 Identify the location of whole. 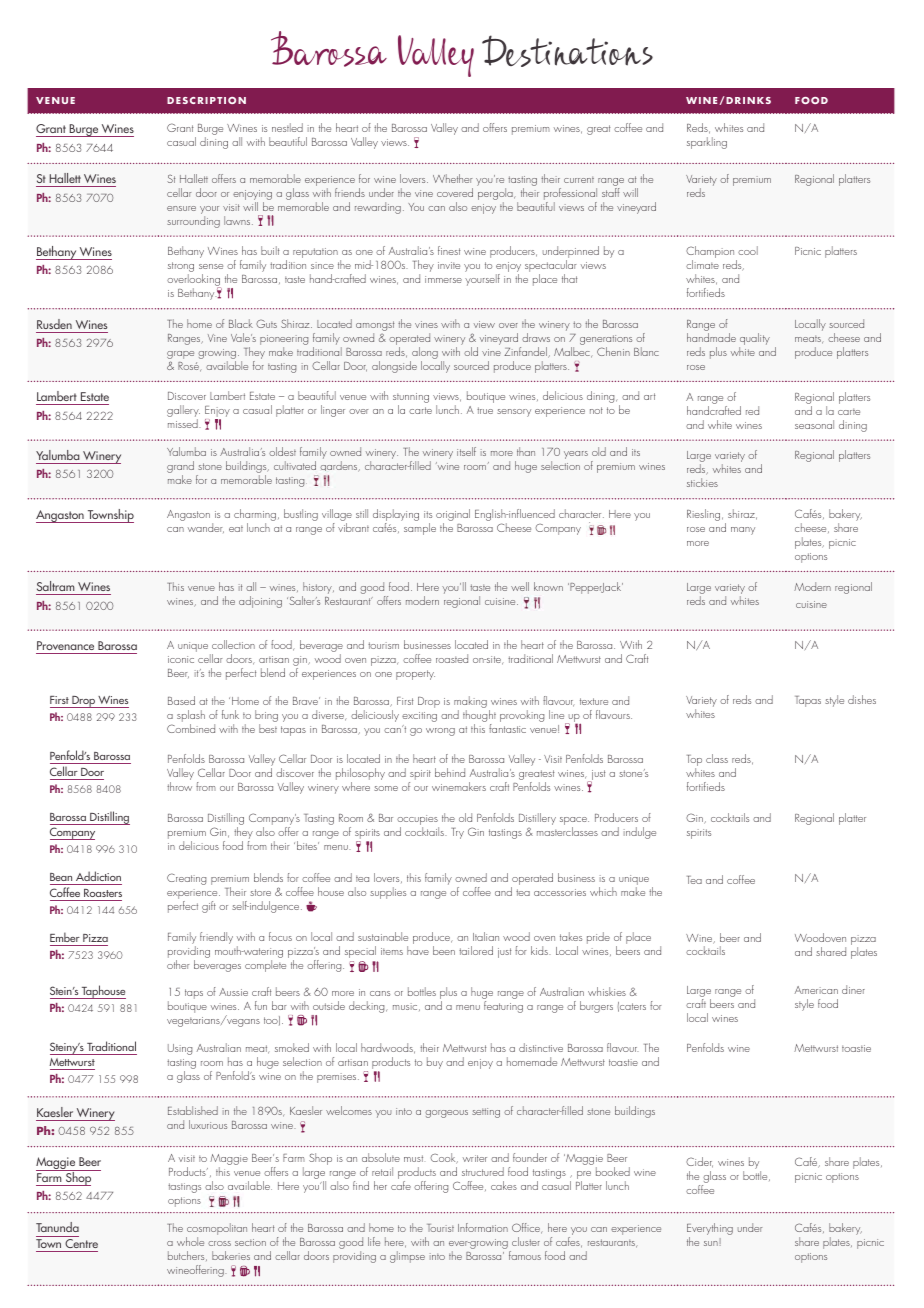
(190, 1241).
